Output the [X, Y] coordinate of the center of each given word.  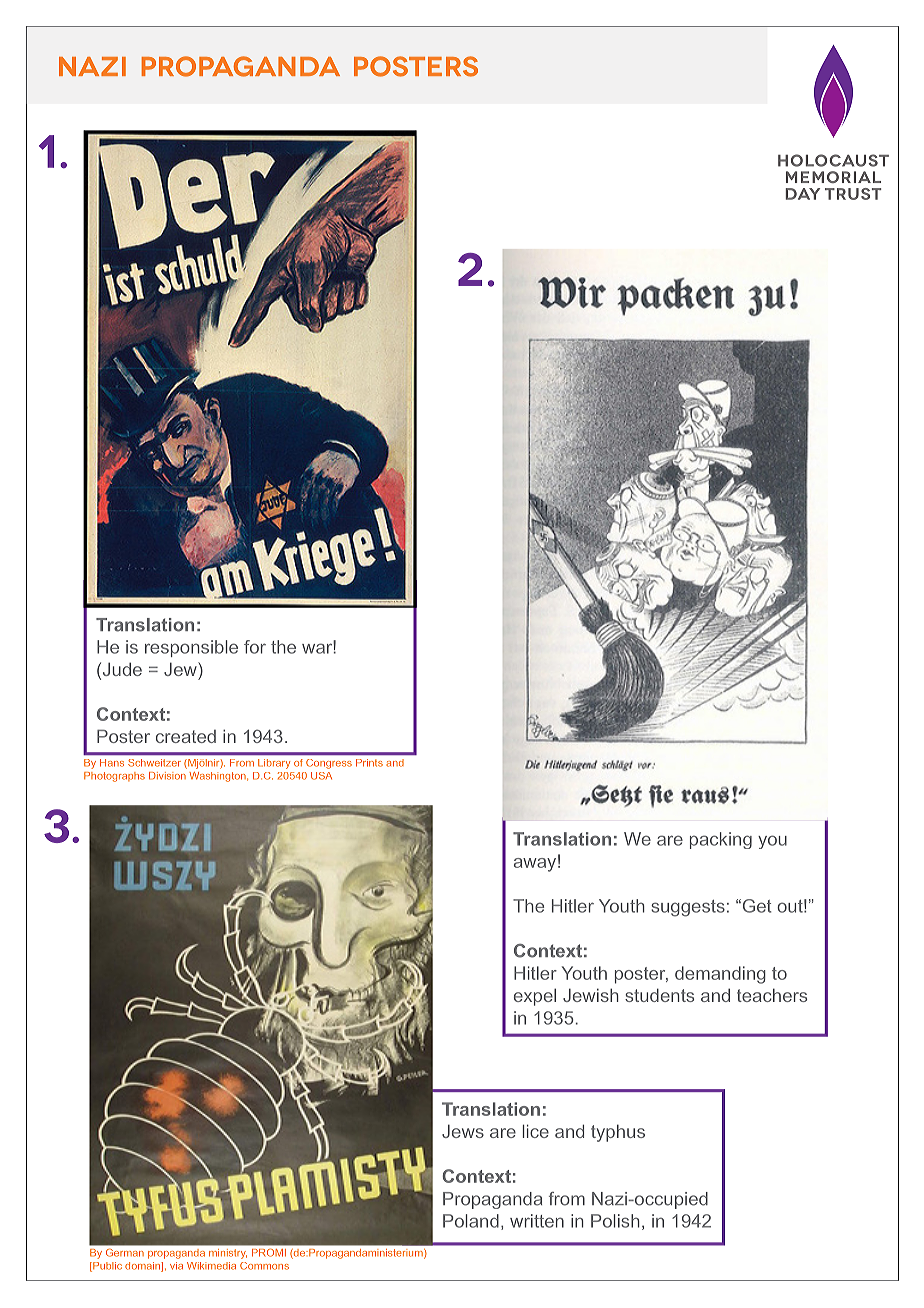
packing [721, 840]
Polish [615, 1221]
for [255, 647]
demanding [720, 975]
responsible [191, 648]
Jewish [591, 995]
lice [536, 1131]
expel [535, 997]
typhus [618, 1133]
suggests [688, 908]
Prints [369, 762]
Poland [471, 1221]
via [176, 1266]
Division [167, 776]
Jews [463, 1131]
